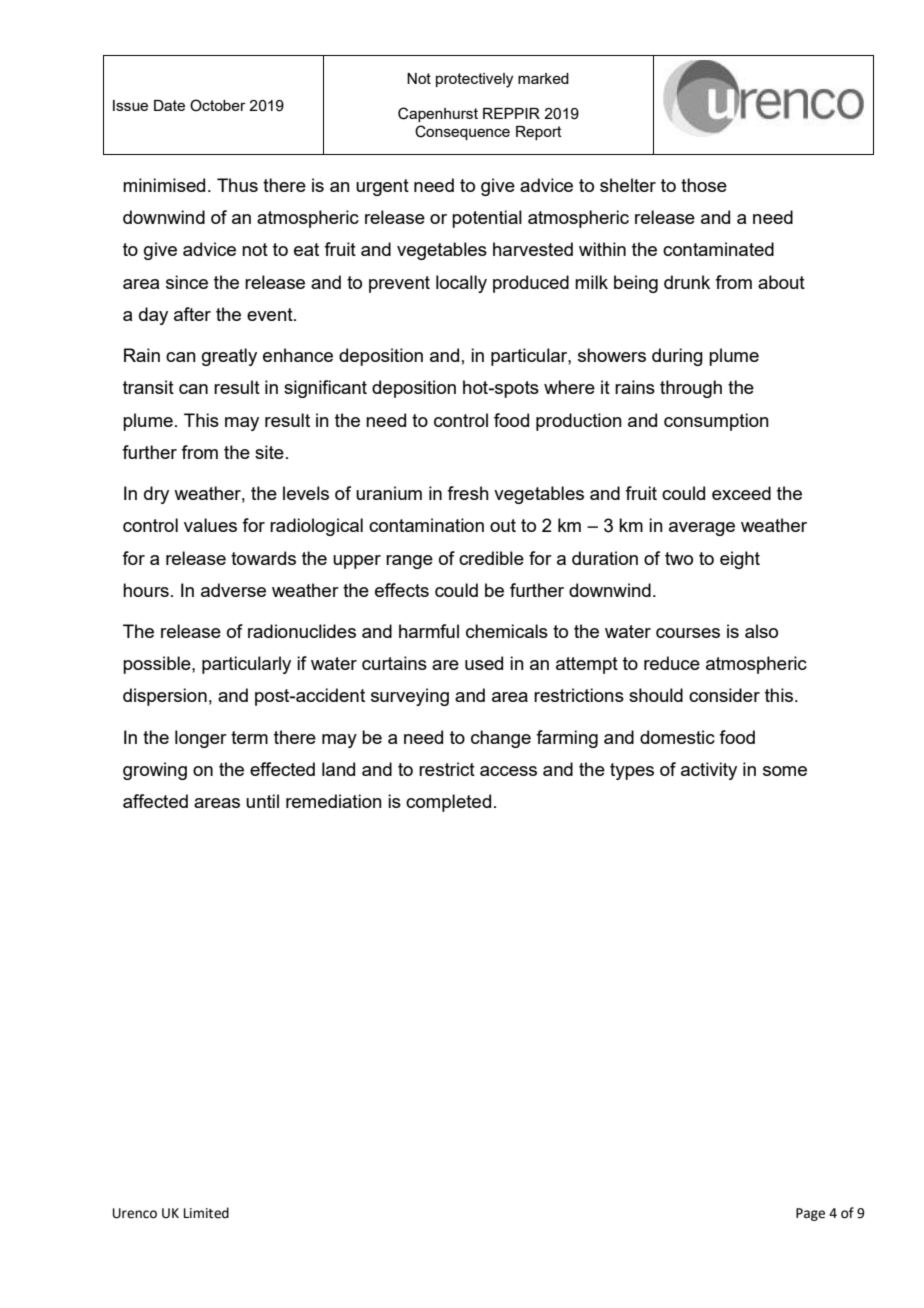 This image has width=924, height=1308. What do you see at coordinates (461, 284) in the image?
I see `locally` at bounding box center [461, 284].
